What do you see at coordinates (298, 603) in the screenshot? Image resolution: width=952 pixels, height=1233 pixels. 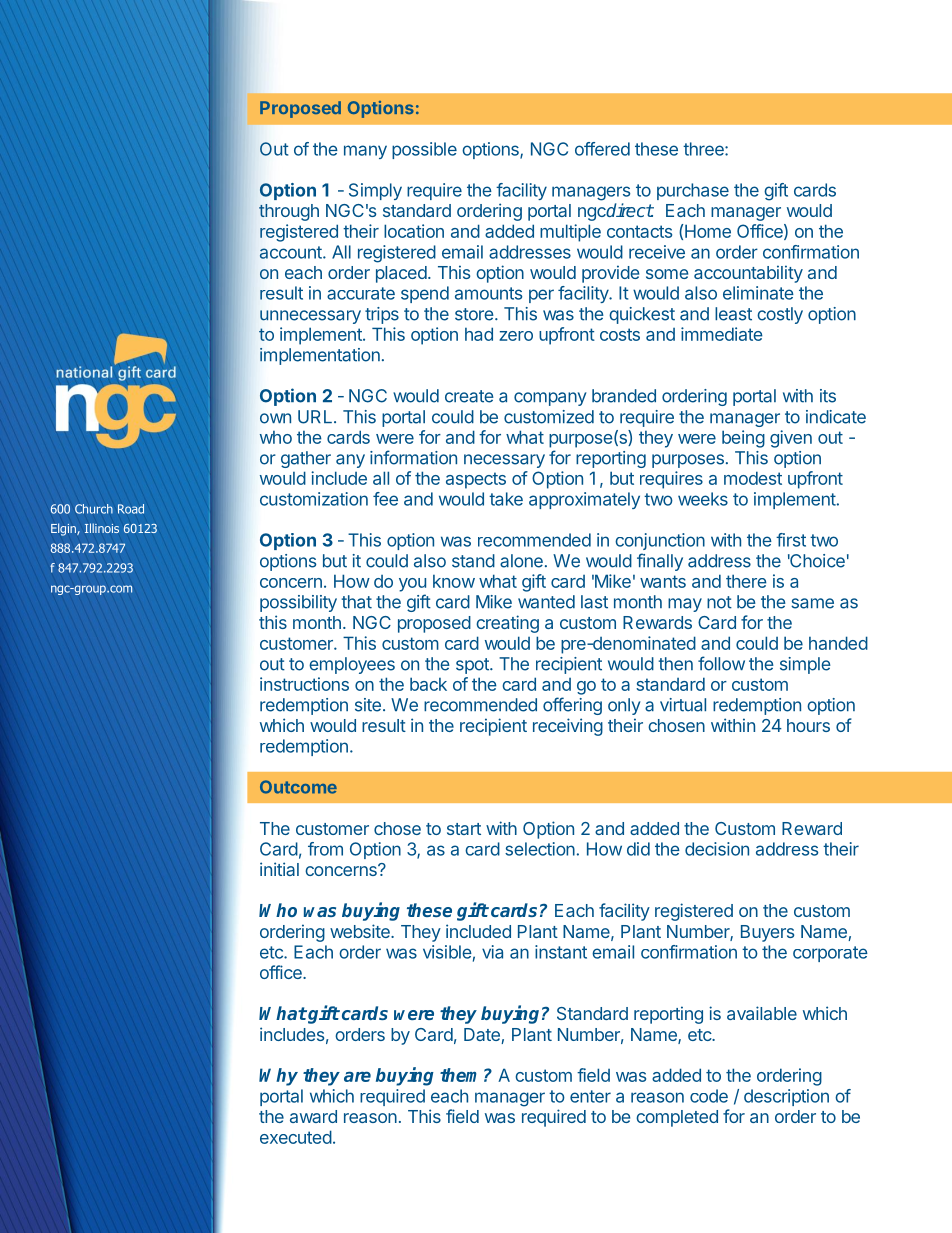 I see `possibility` at bounding box center [298, 603].
